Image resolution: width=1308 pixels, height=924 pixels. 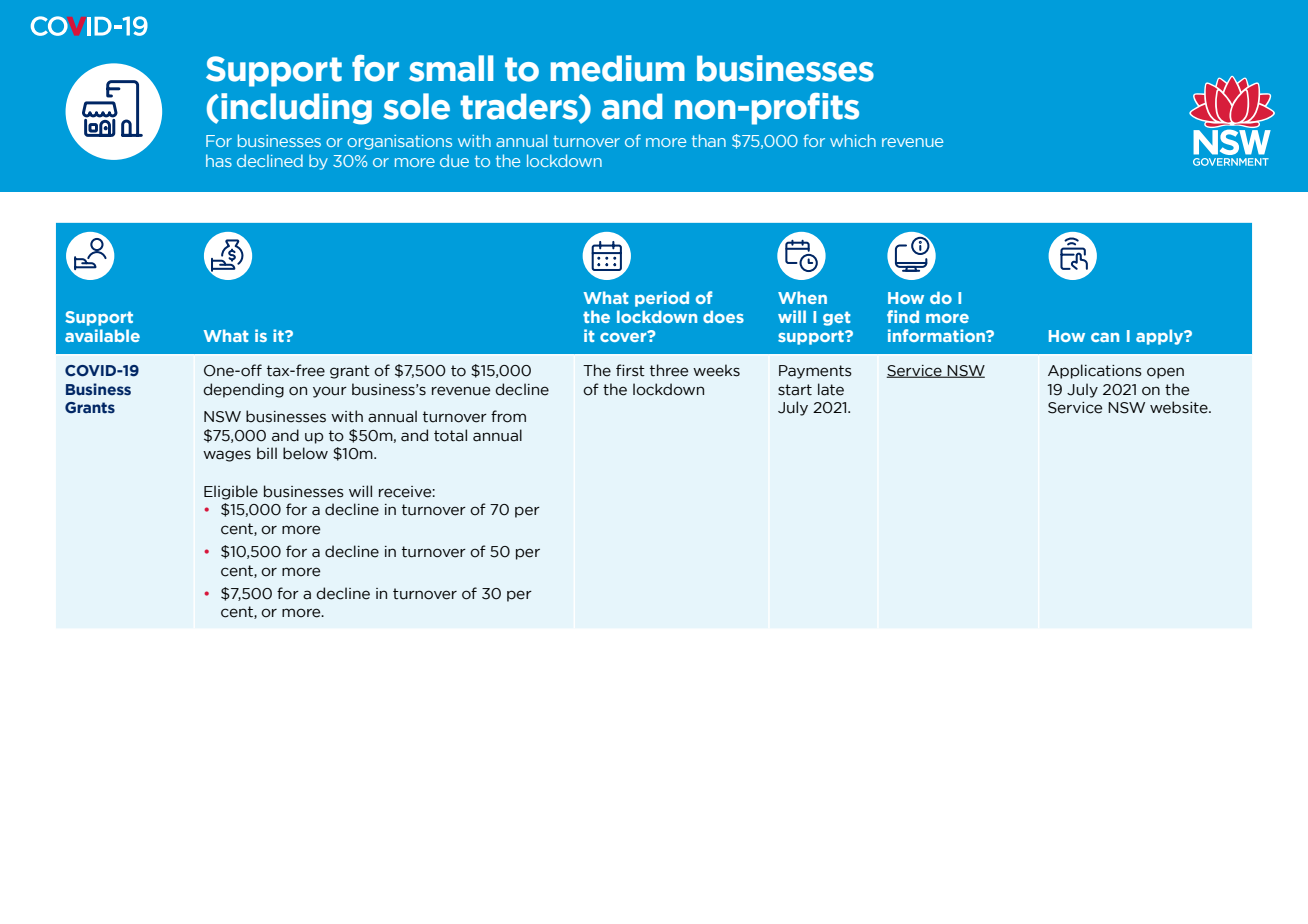 I want to click on cover, so click(x=624, y=336).
